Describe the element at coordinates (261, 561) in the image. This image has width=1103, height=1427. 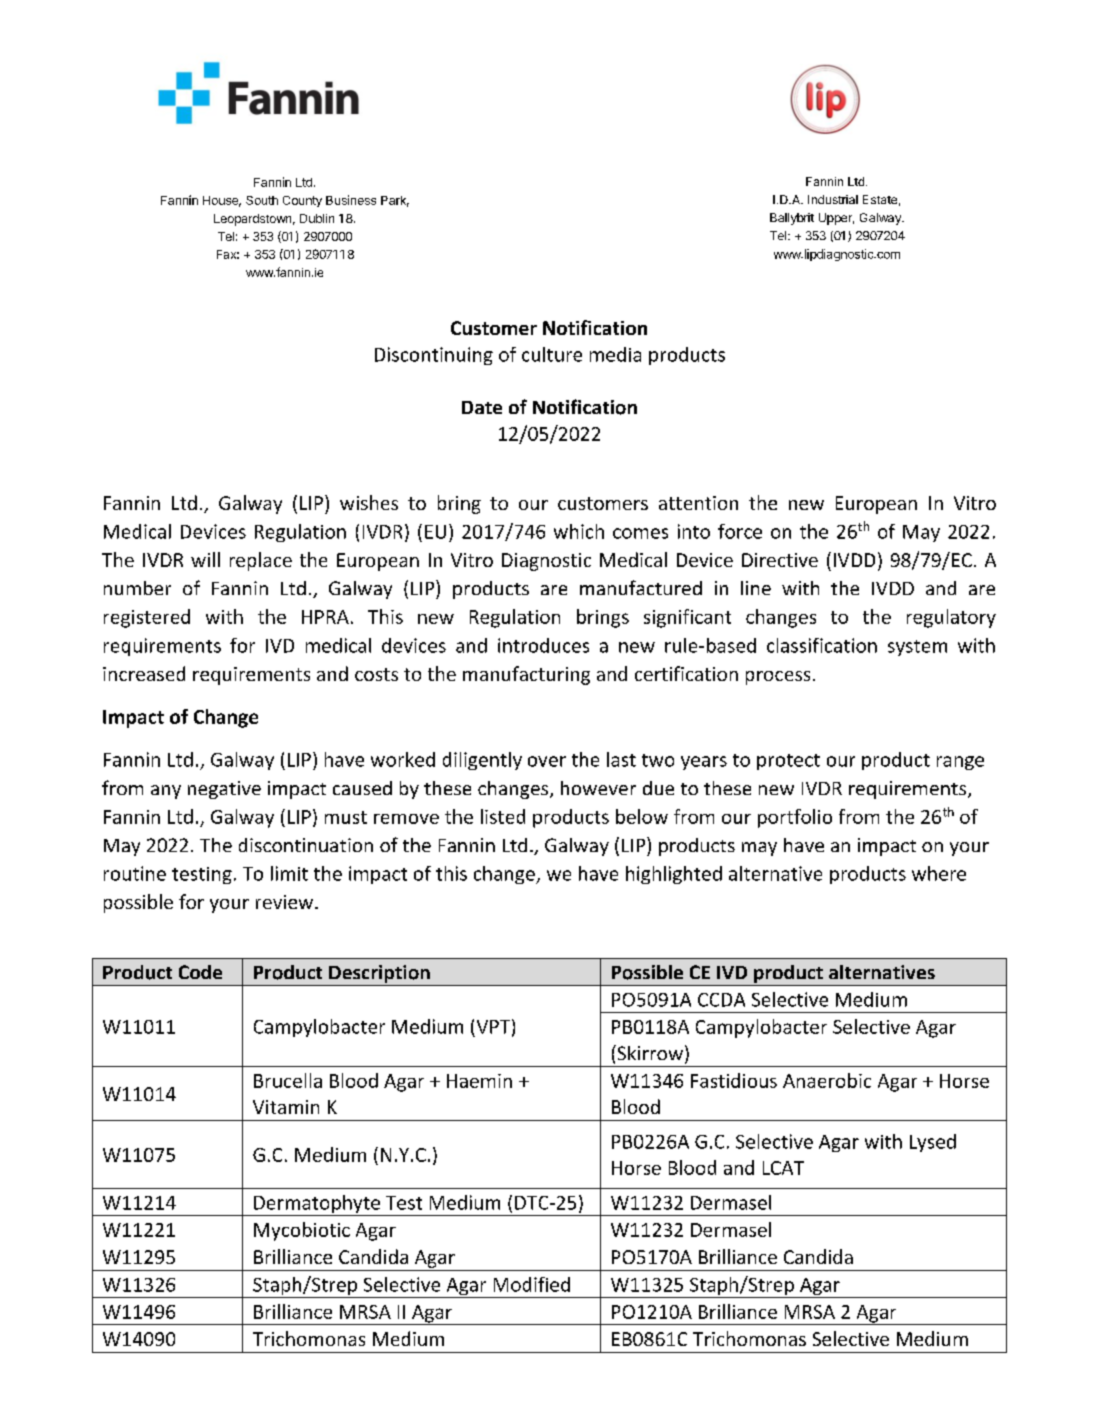
I see `replace` at that location.
